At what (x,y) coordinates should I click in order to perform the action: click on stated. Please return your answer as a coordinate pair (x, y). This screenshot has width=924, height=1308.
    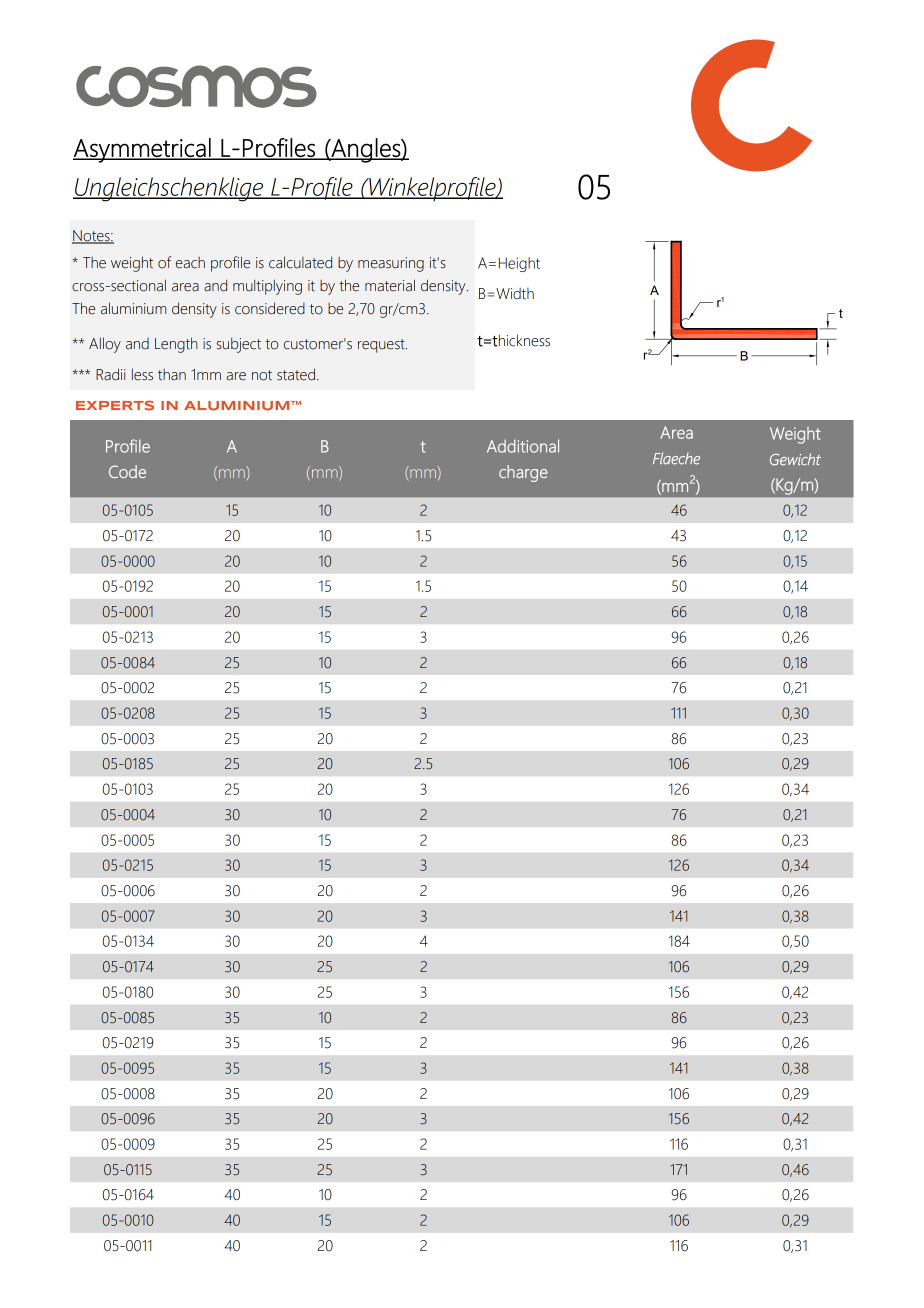
    Looking at the image, I should click on (296, 374).
